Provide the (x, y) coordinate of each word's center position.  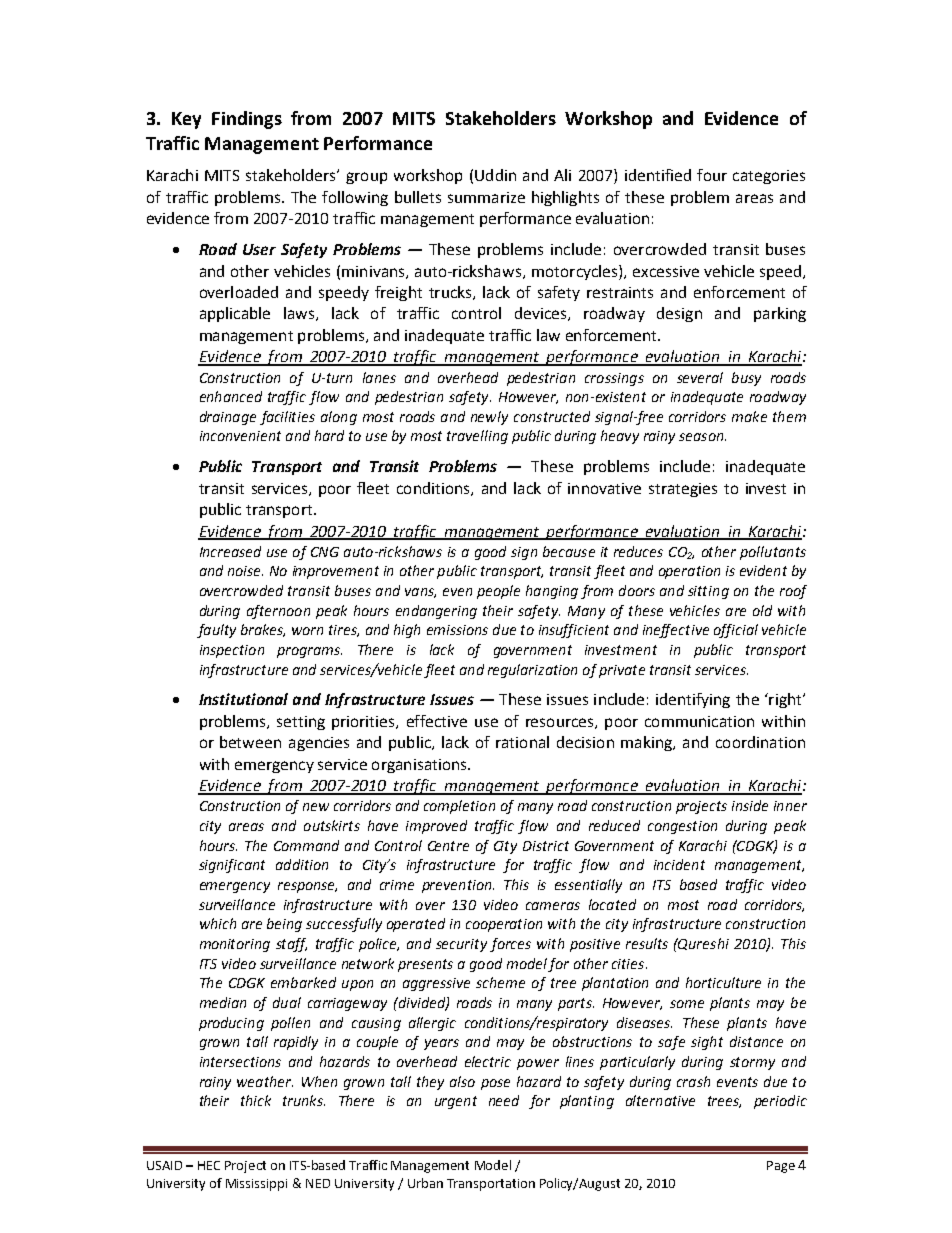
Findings (247, 120)
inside (750, 805)
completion (459, 807)
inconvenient (240, 436)
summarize (486, 197)
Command (306, 845)
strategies (683, 490)
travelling (477, 437)
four (712, 175)
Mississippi (256, 1185)
